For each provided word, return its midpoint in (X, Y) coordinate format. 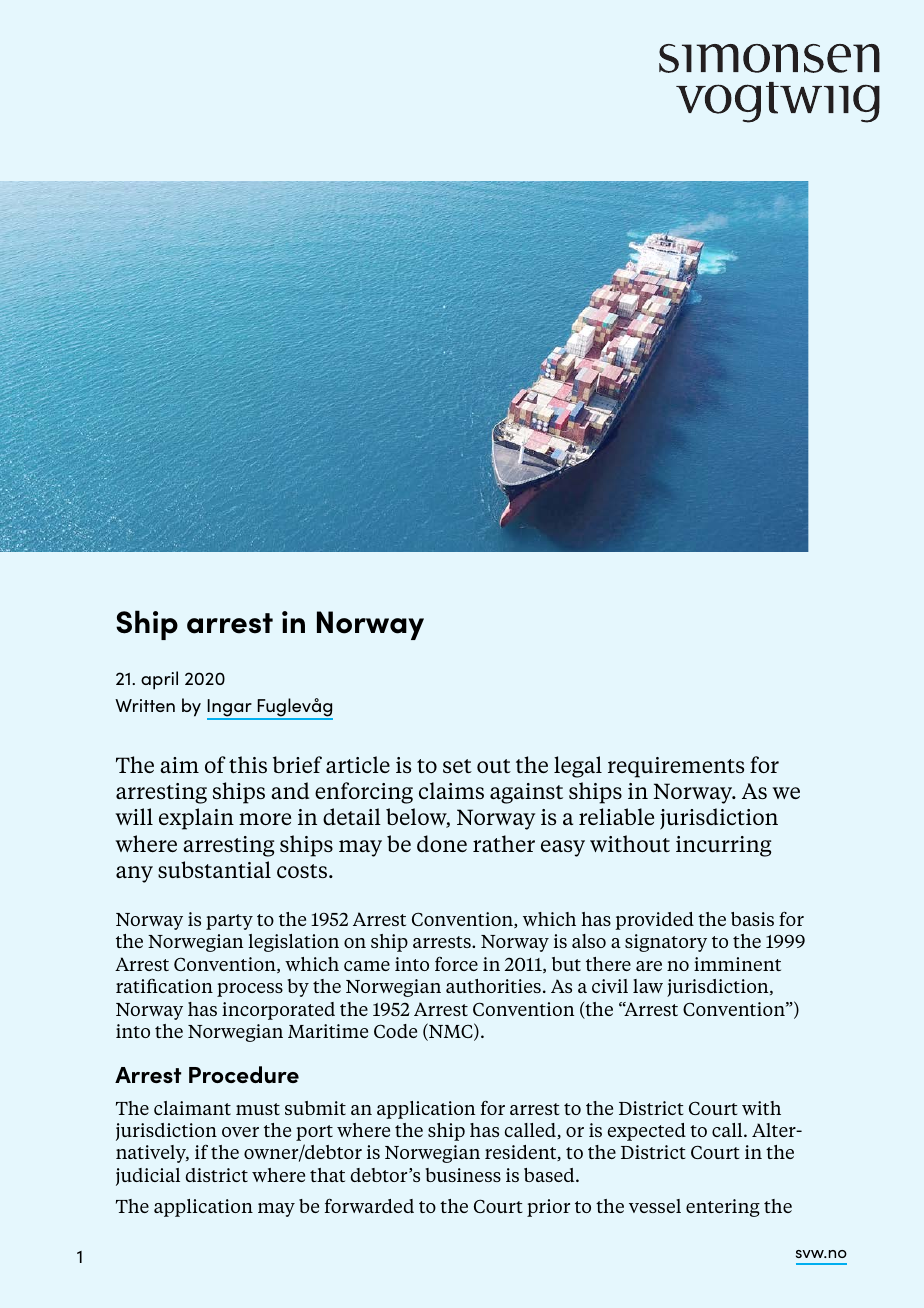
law (648, 986)
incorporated (278, 1011)
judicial (148, 1177)
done (442, 843)
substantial (214, 869)
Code (395, 1031)
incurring (723, 846)
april (159, 680)
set (457, 766)
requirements (676, 767)
